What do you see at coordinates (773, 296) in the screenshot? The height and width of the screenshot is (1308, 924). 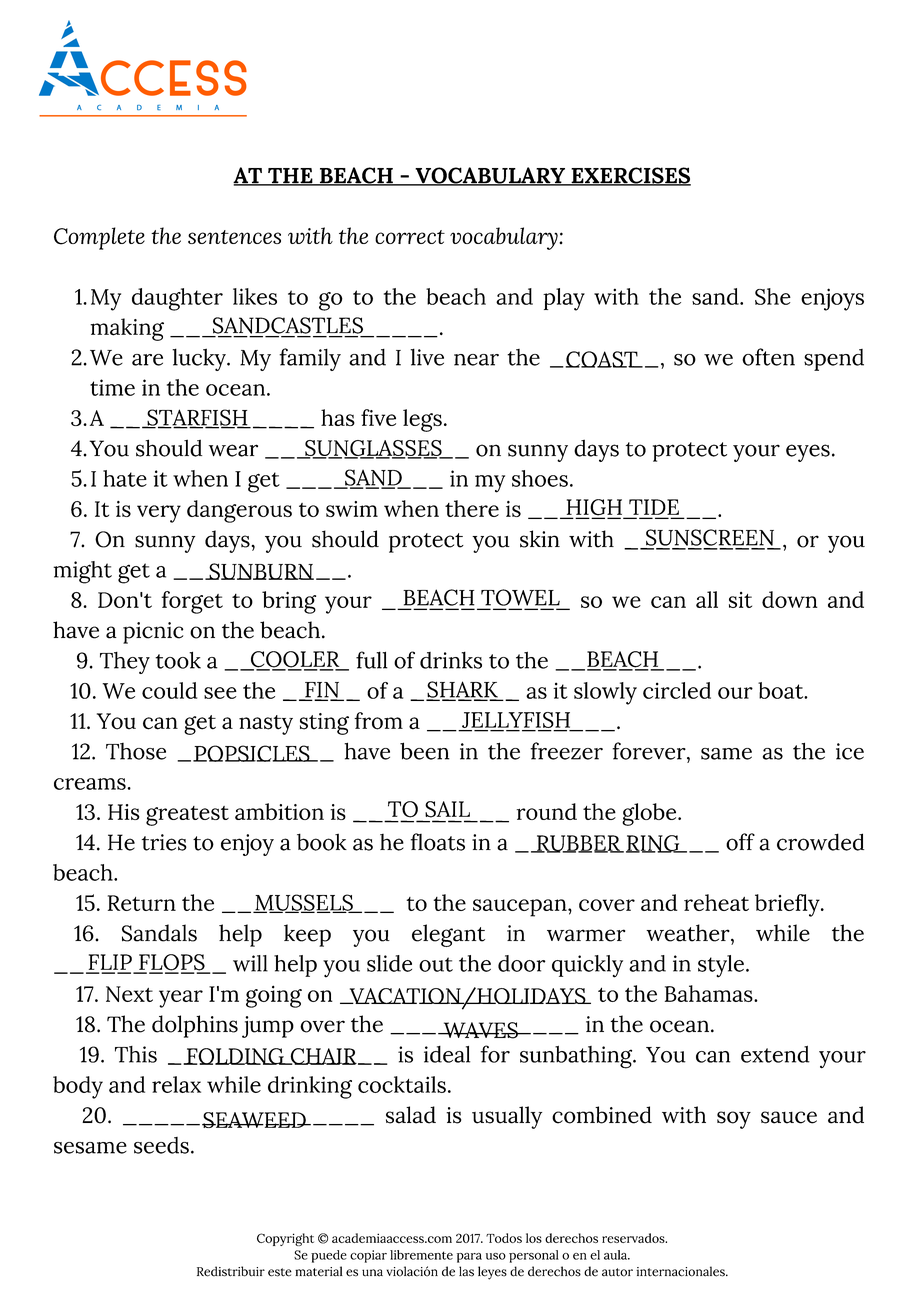 I see `She` at bounding box center [773, 296].
